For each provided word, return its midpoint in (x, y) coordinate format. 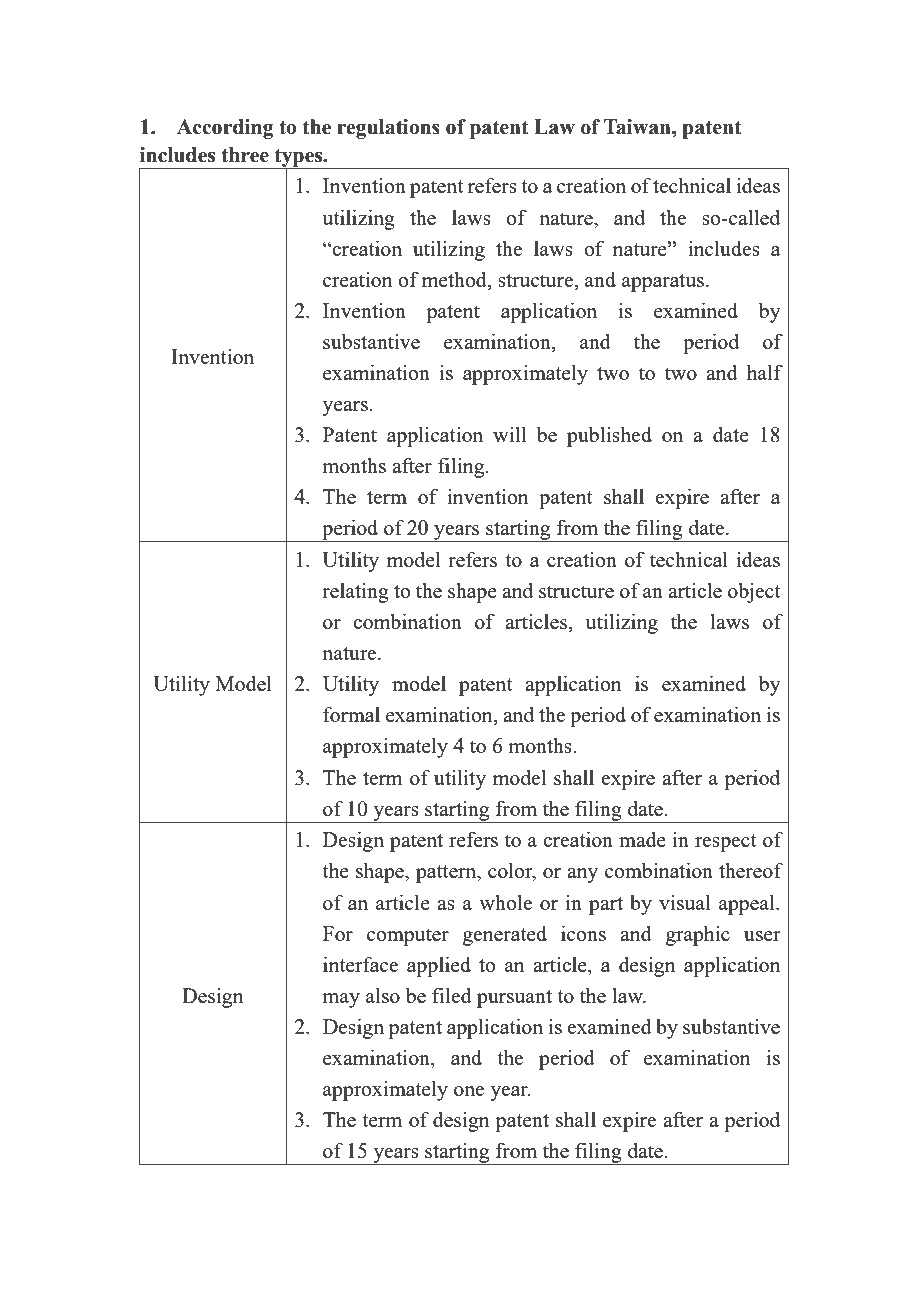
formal (351, 714)
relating (355, 593)
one (469, 1091)
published (609, 437)
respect (725, 843)
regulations (388, 129)
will (510, 434)
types (298, 158)
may (341, 1000)
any (582, 875)
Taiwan (638, 127)
